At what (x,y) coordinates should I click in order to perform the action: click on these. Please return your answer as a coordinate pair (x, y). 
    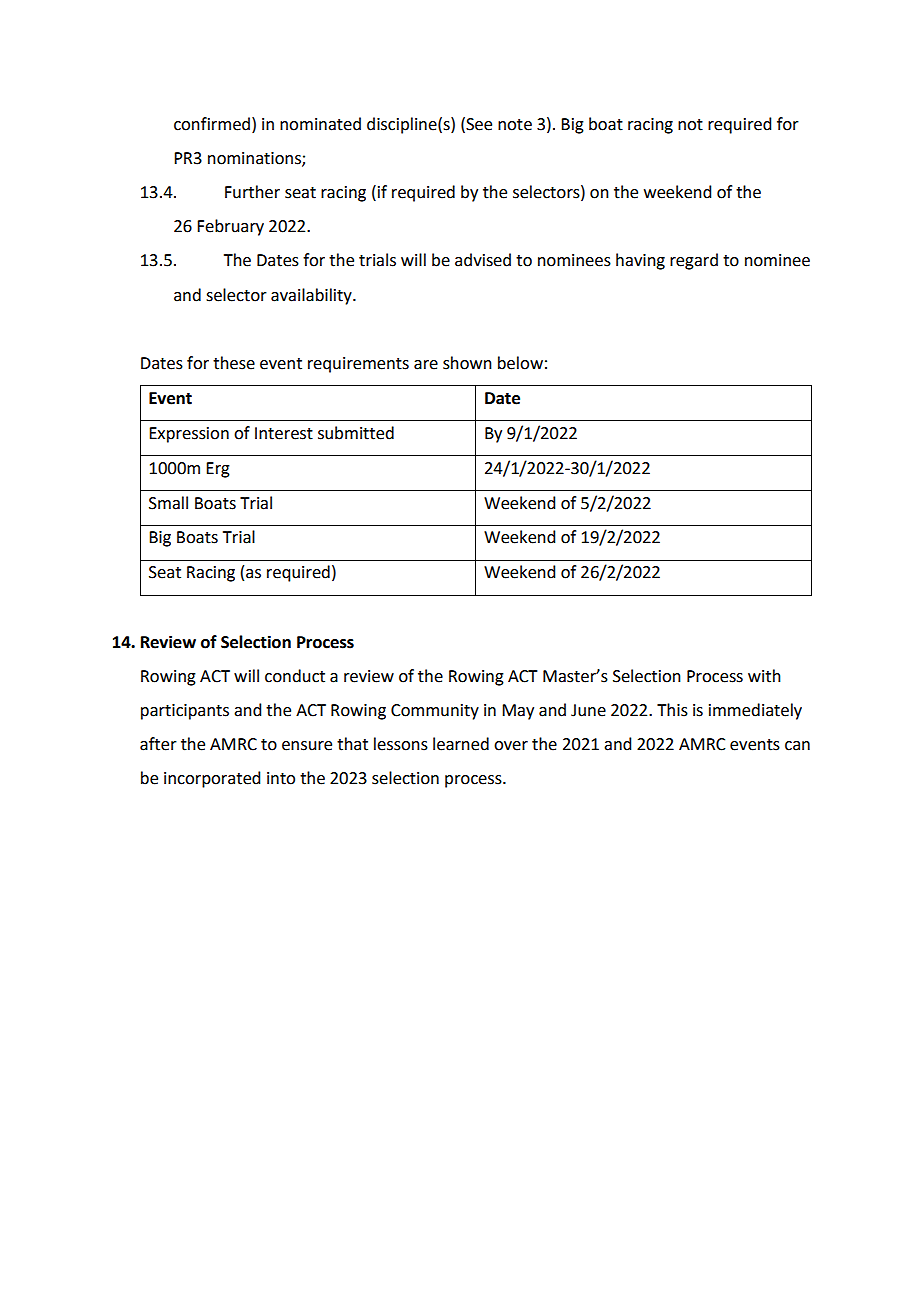
    Looking at the image, I should click on (234, 363).
